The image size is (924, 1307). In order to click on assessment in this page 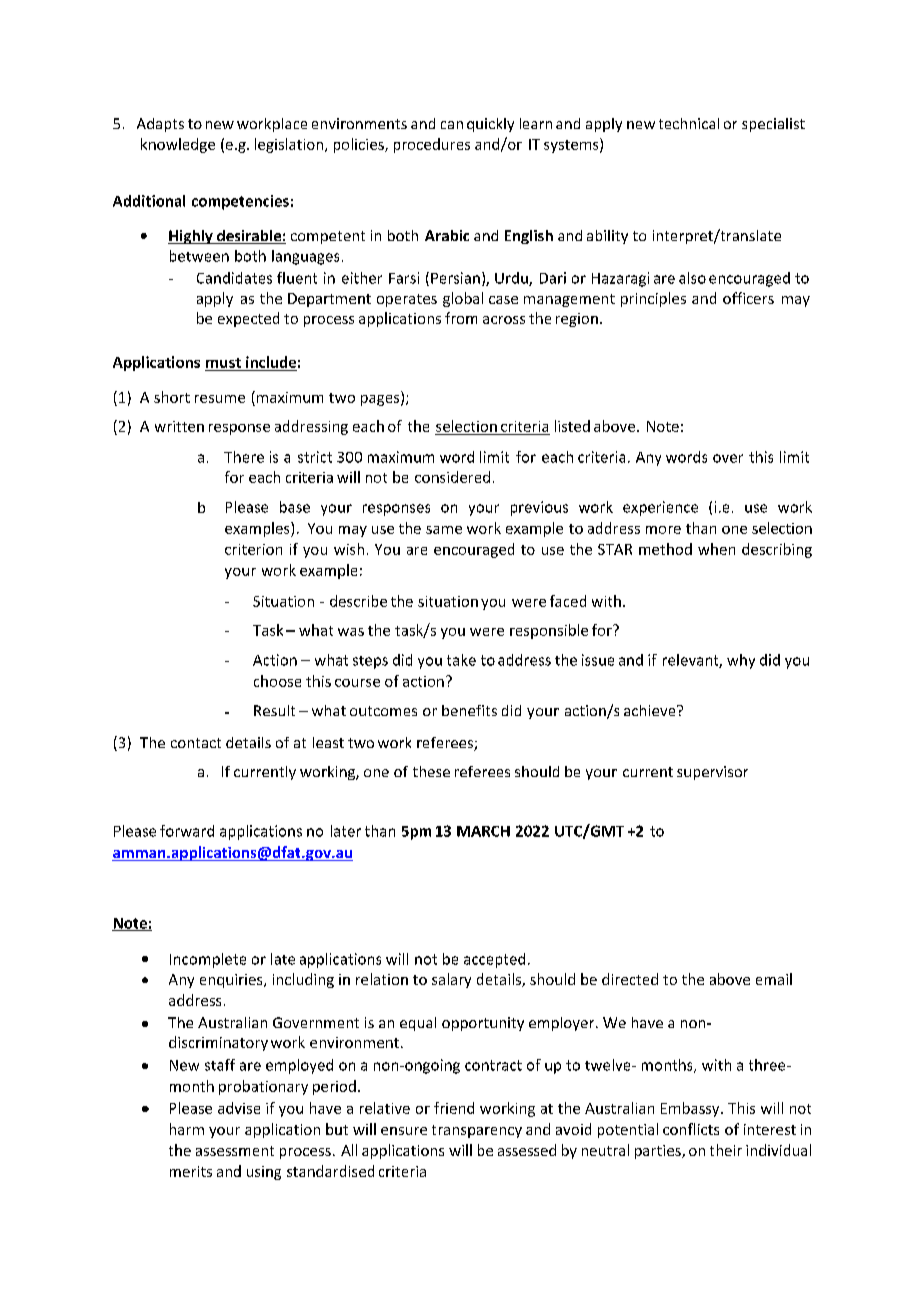, I will do `click(235, 1151)`.
